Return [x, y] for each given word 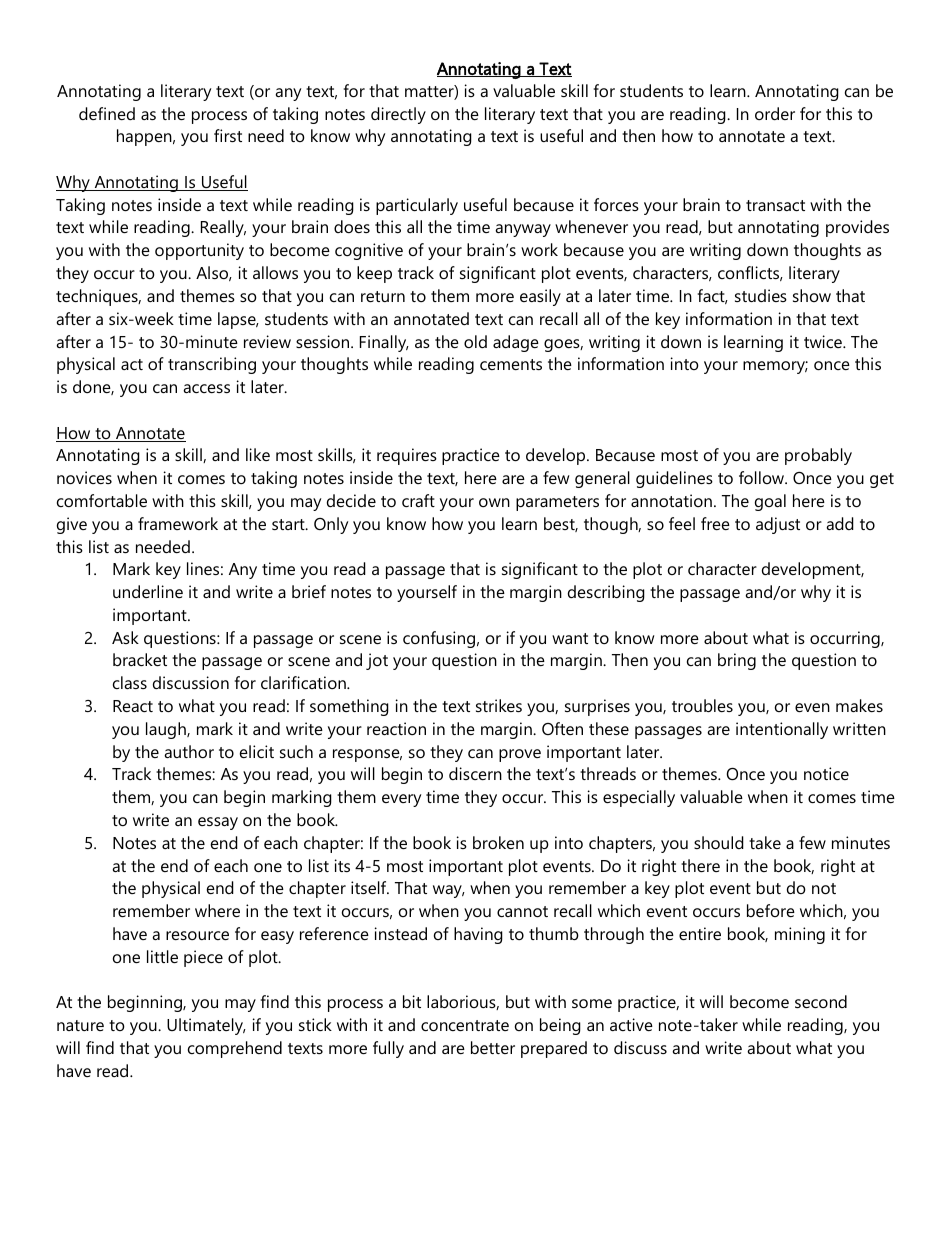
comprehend [235, 1049]
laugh [167, 730]
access [206, 388]
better [493, 1047]
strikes [499, 705]
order [775, 113]
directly [398, 115]
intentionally [782, 730]
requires [407, 456]
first [228, 135]
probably [818, 456]
